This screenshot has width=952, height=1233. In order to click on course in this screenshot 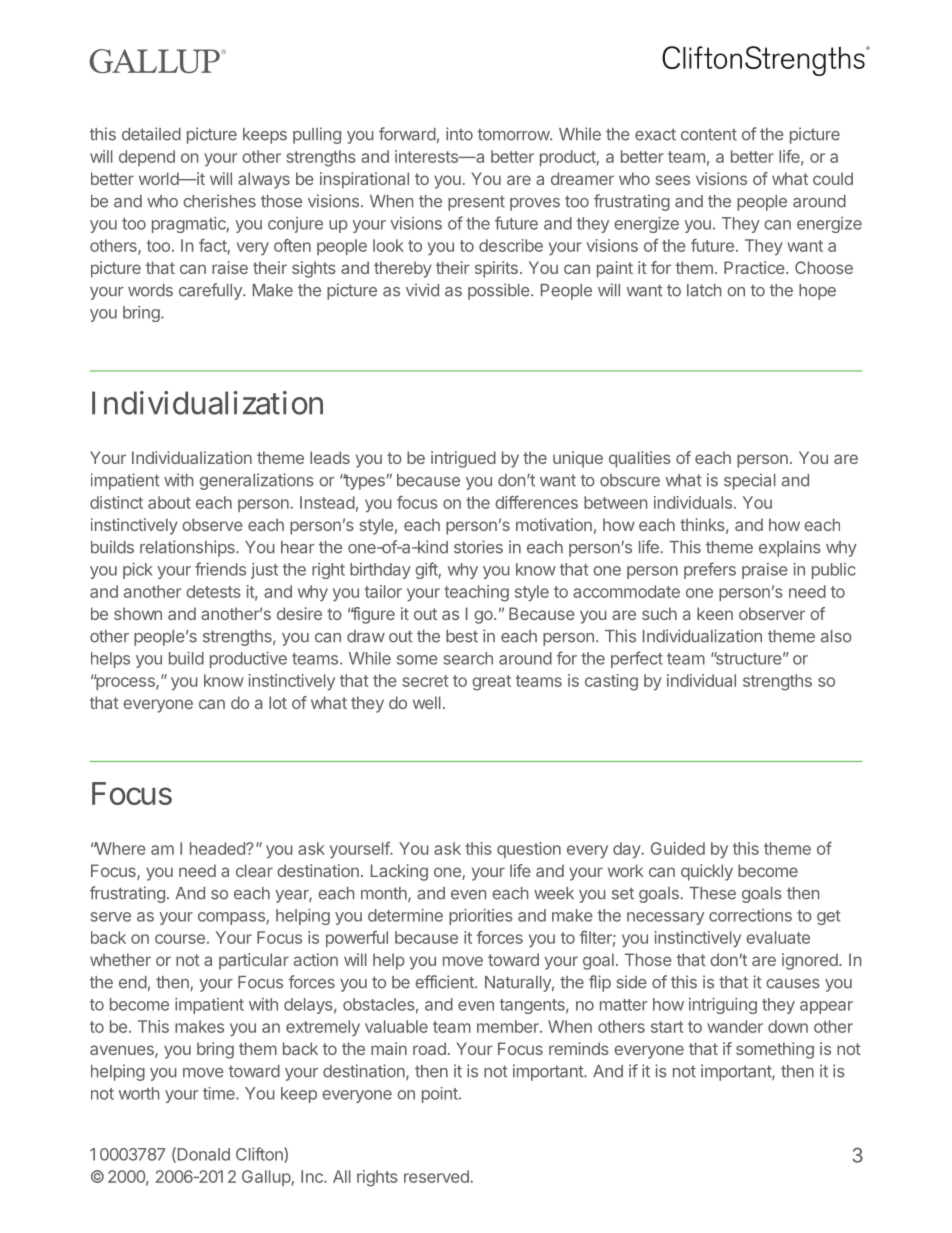, I will do `click(180, 939)`.
